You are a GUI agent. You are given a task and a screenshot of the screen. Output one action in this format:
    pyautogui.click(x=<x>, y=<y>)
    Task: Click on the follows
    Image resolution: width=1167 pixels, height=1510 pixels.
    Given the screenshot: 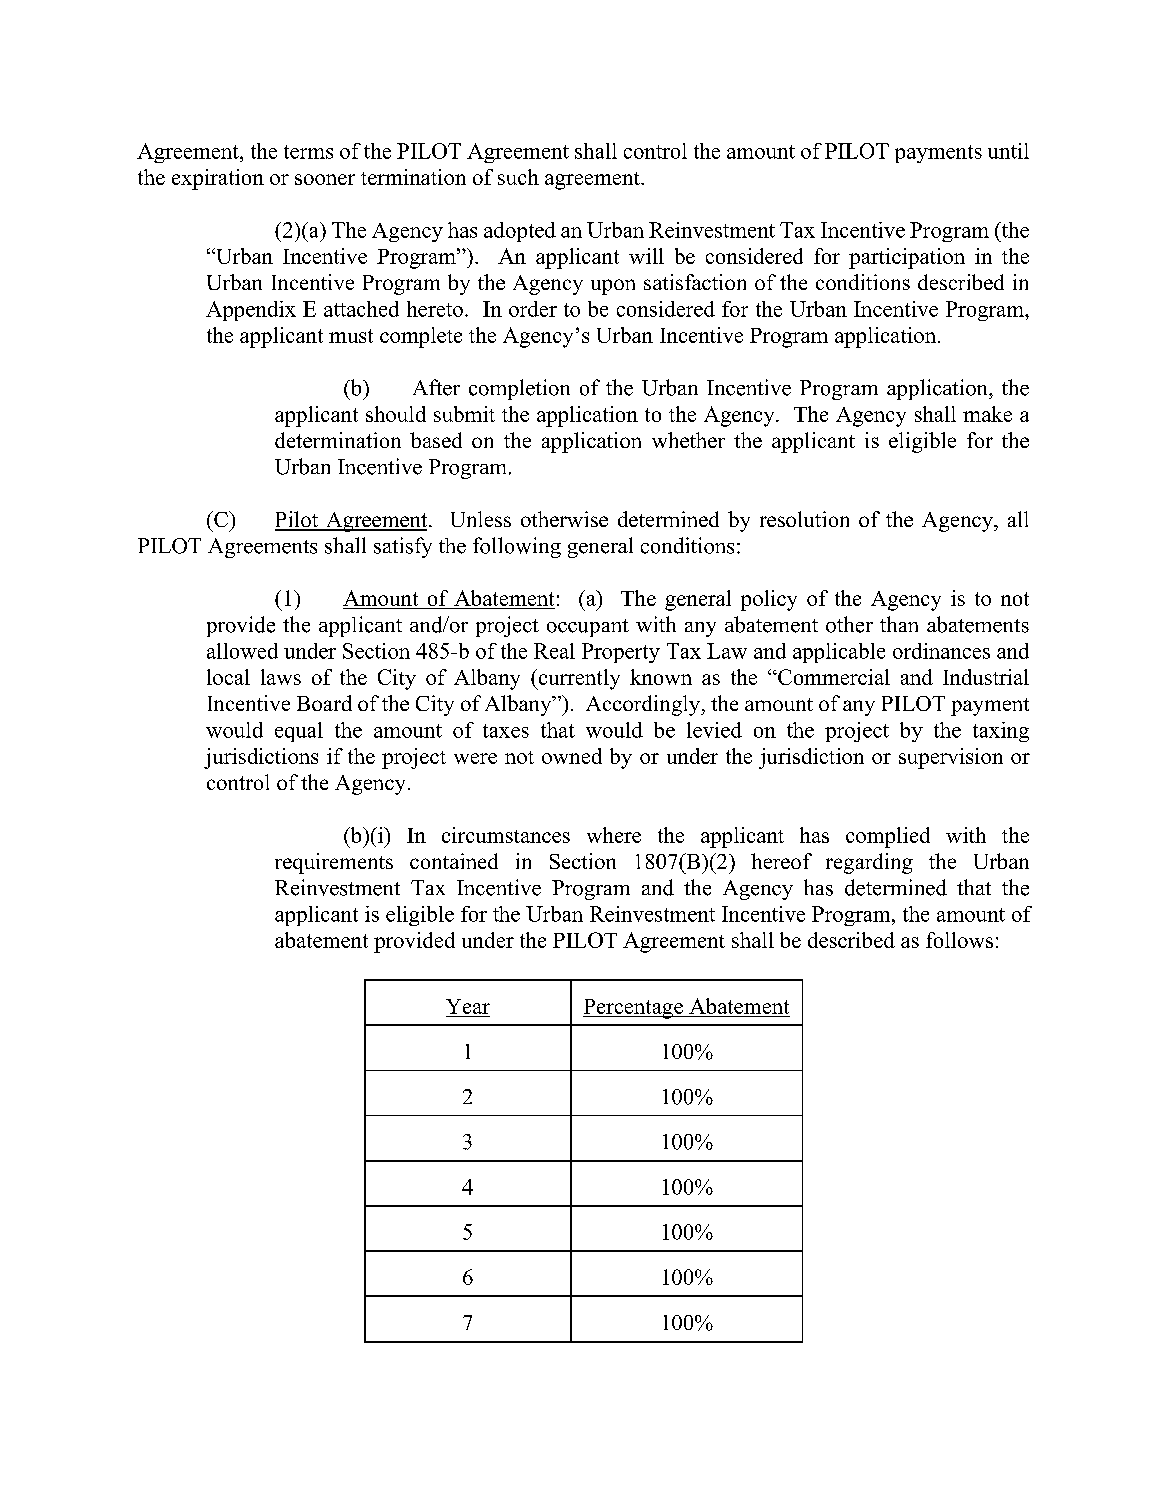 What is the action you would take?
    pyautogui.click(x=959, y=940)
